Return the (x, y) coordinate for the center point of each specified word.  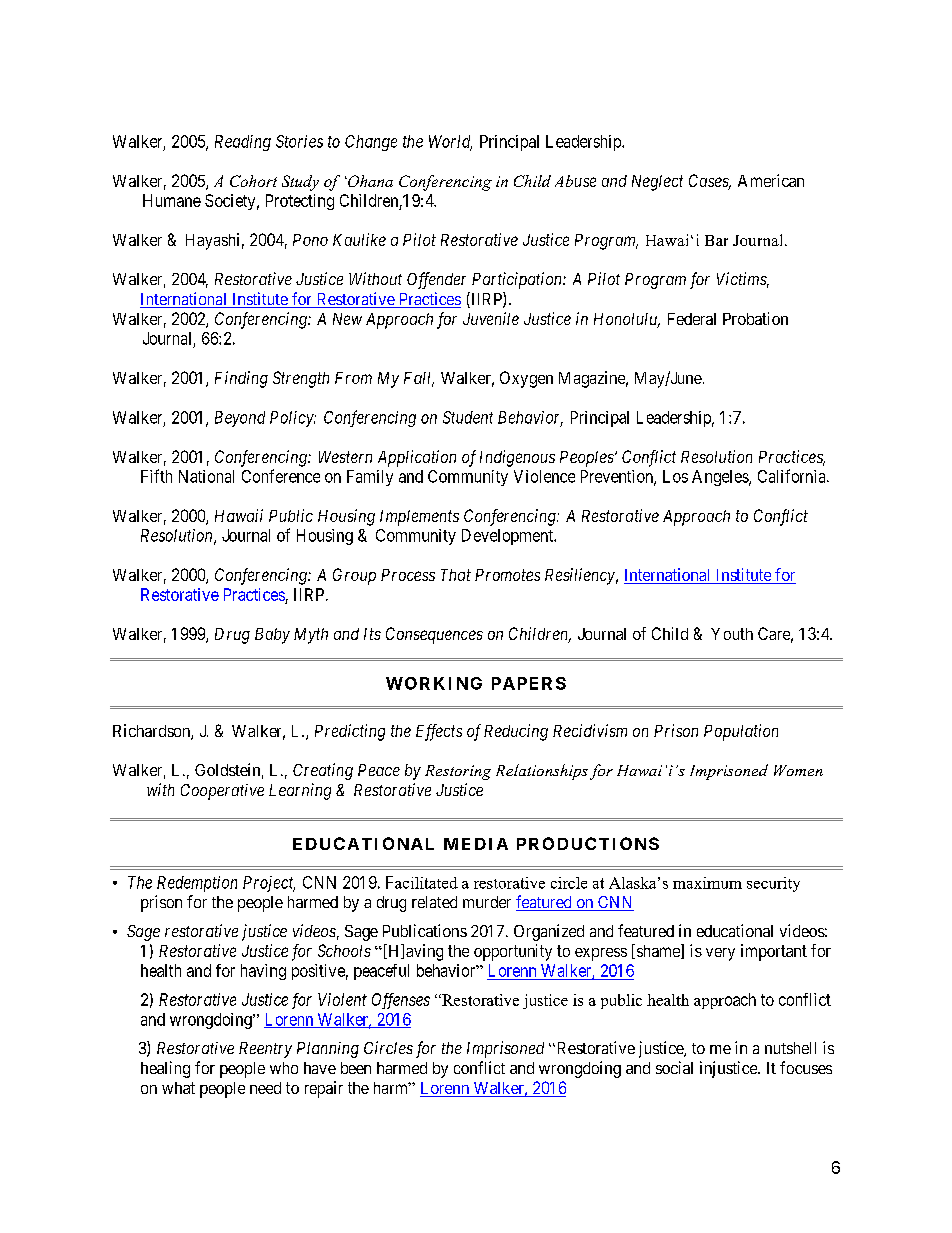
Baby (272, 636)
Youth (732, 634)
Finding (241, 379)
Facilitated (422, 882)
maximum (707, 883)
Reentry (265, 1050)
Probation (755, 318)
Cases (710, 182)
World (450, 142)
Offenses (401, 1001)
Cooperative (222, 792)
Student (468, 417)
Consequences (434, 635)
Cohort (253, 181)
